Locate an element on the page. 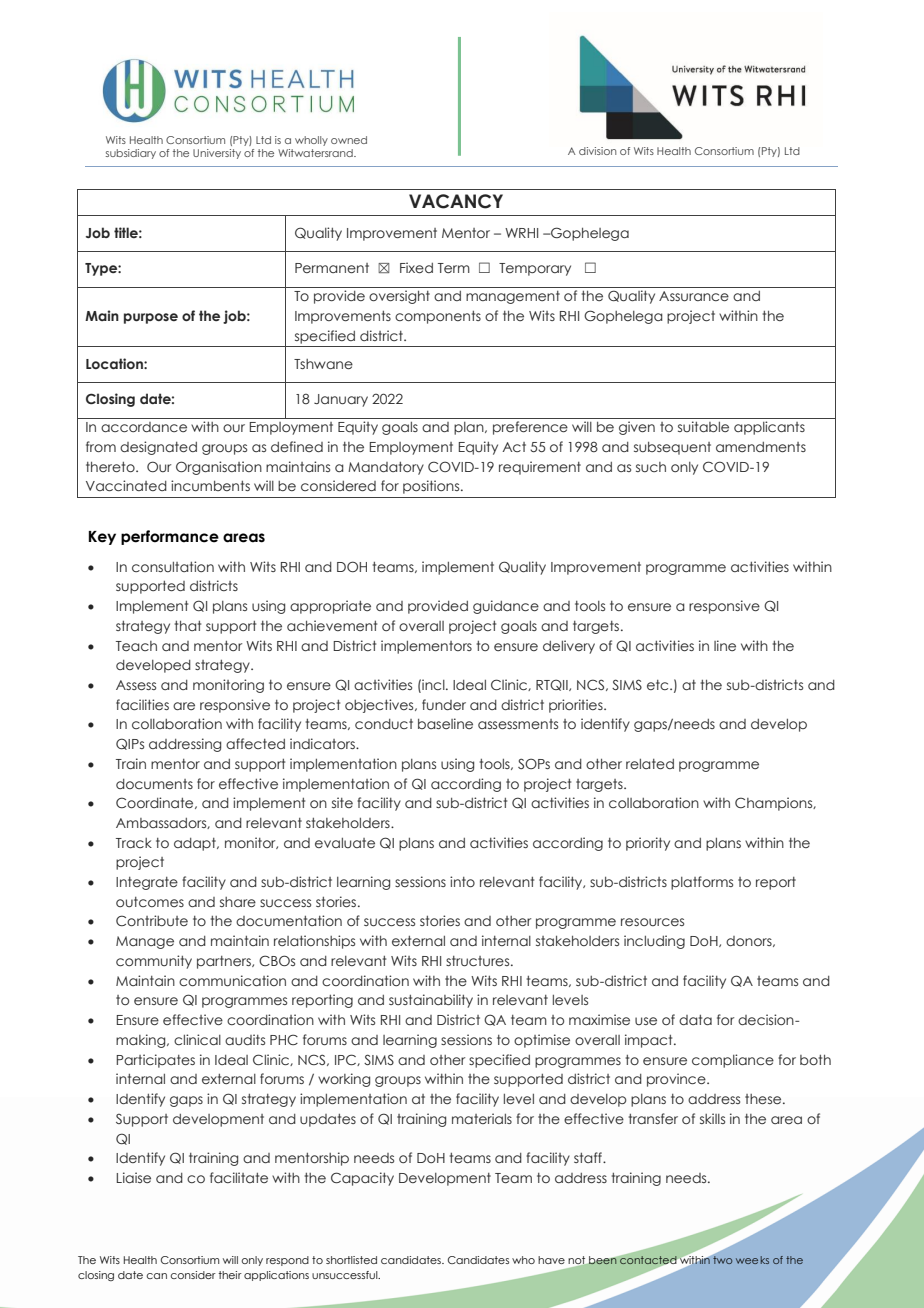  positions is located at coordinates (432, 487).
